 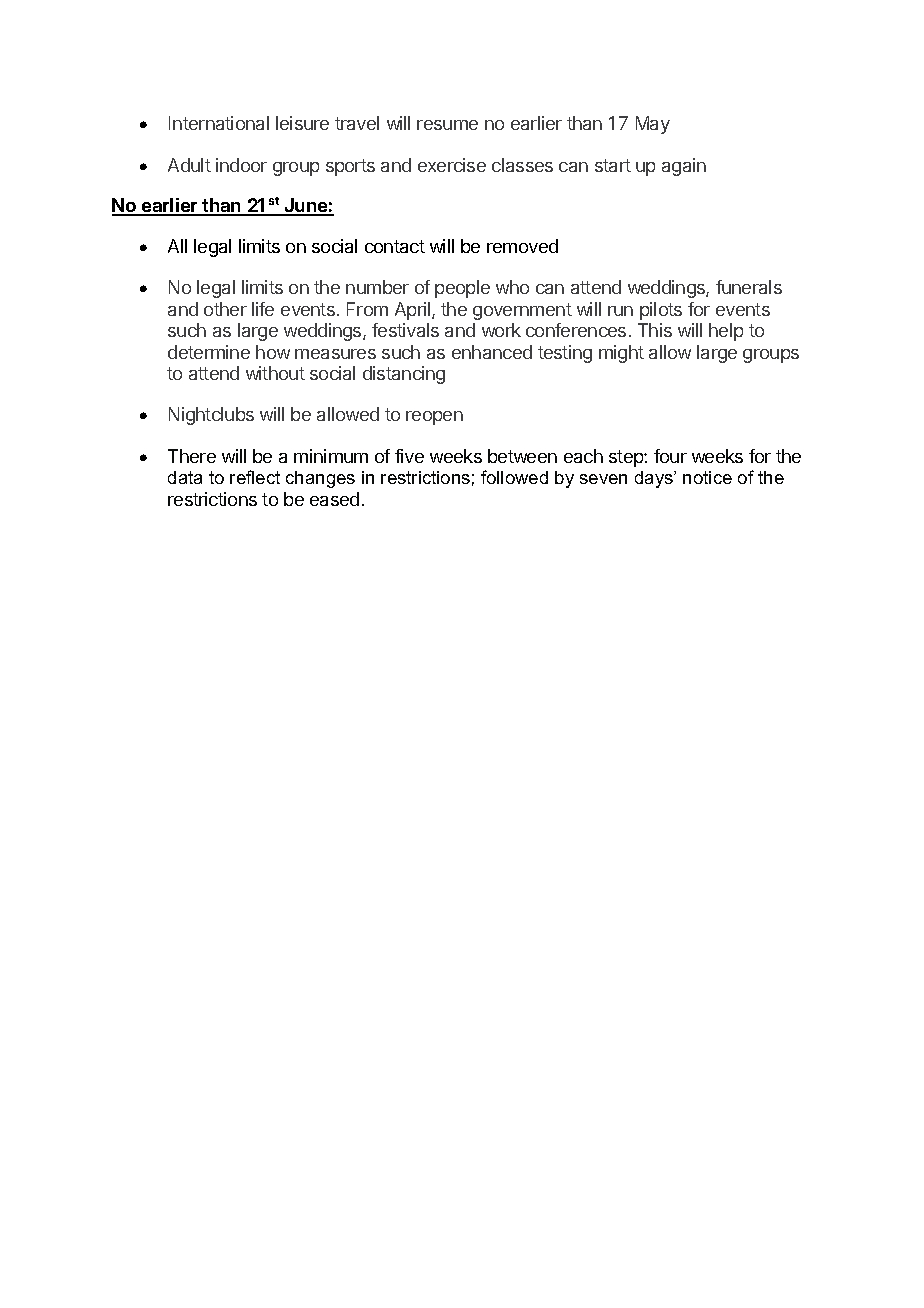 I want to click on days, so click(x=655, y=479).
